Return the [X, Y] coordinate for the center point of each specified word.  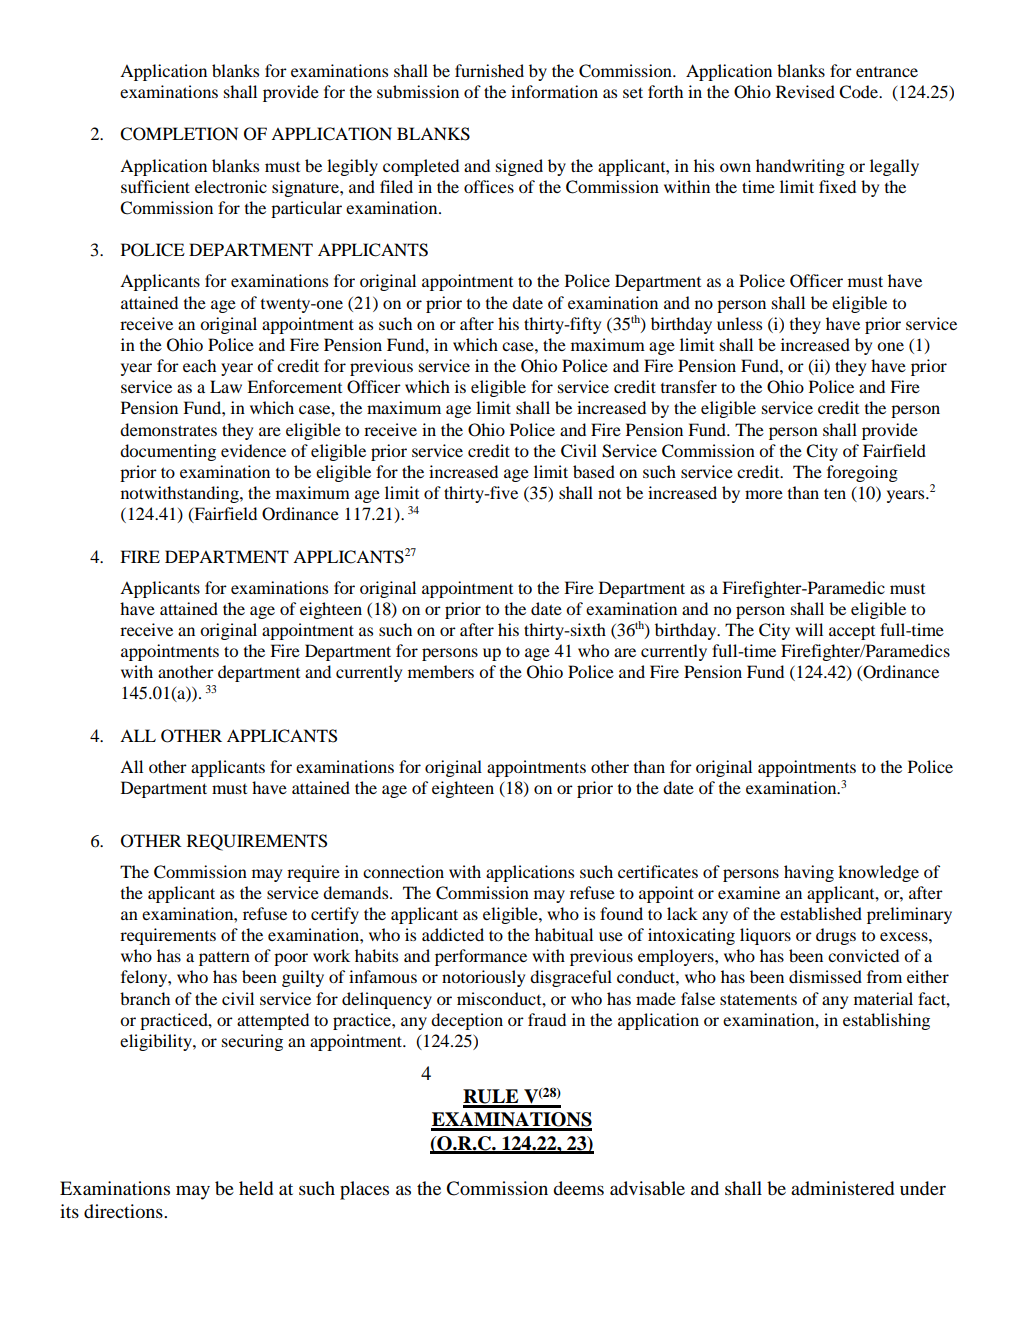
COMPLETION [179, 134]
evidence [253, 450]
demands [357, 892]
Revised [805, 91]
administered [842, 1188]
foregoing [862, 473]
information [554, 91]
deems [578, 1188]
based [594, 471]
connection [403, 871]
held [256, 1188]
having [809, 873]
